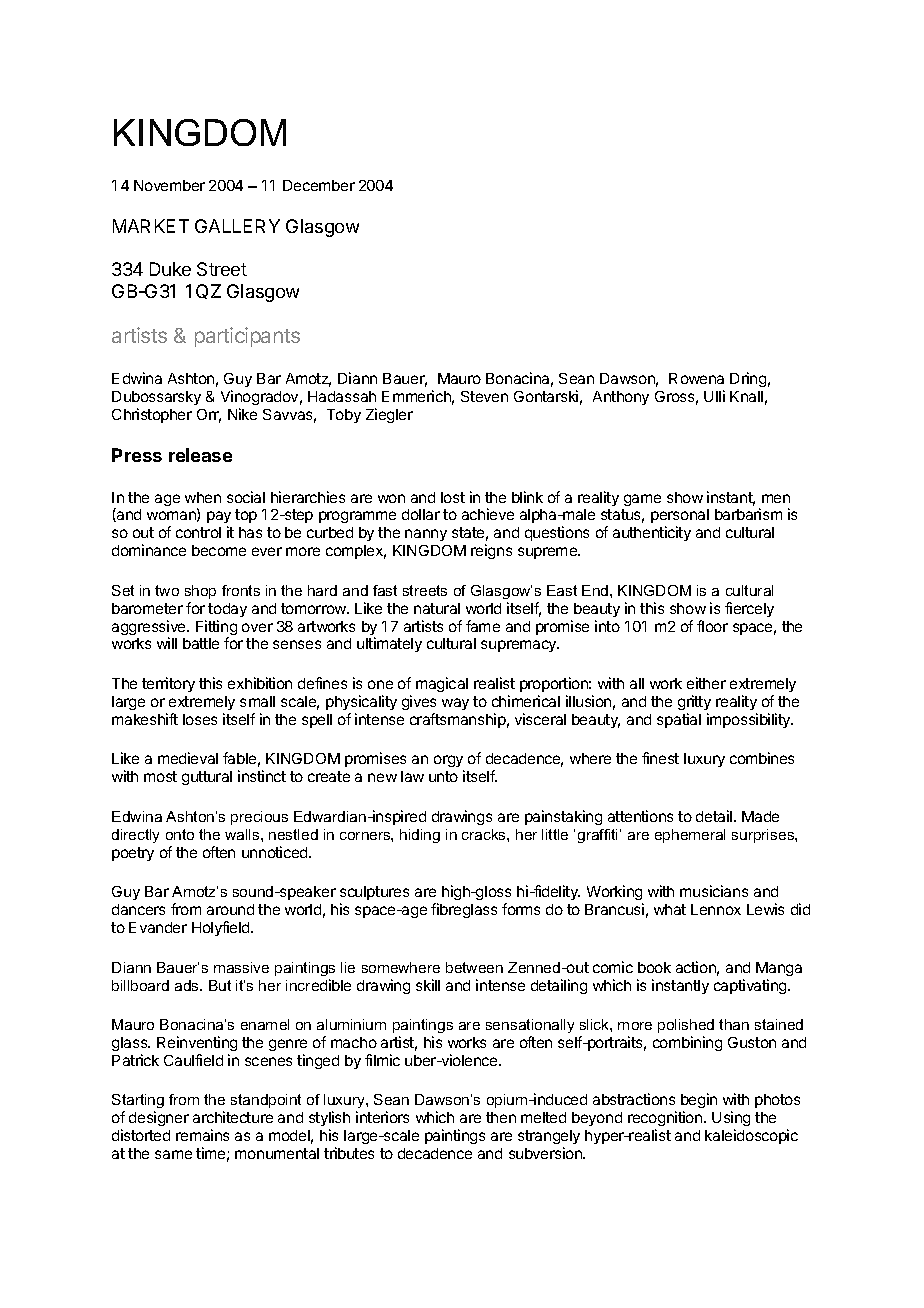  Describe the element at coordinates (202, 1135) in the screenshot. I see `remains` at that location.
